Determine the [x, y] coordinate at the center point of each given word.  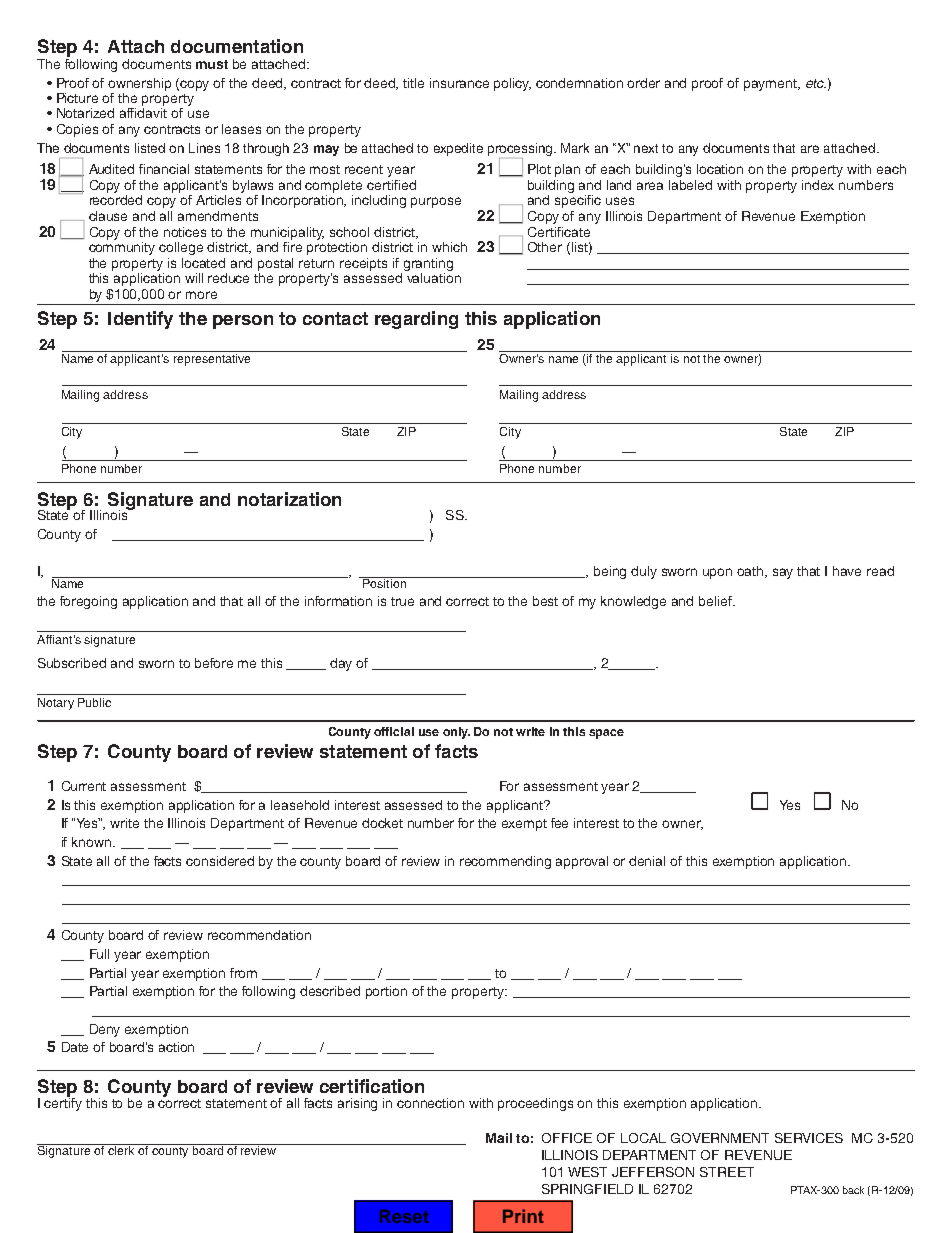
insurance [459, 83]
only [456, 733]
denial [647, 861]
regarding [416, 320]
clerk [121, 1149]
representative [212, 358]
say [783, 573]
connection [430, 1103]
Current [84, 786]
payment [771, 85]
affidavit [143, 113]
